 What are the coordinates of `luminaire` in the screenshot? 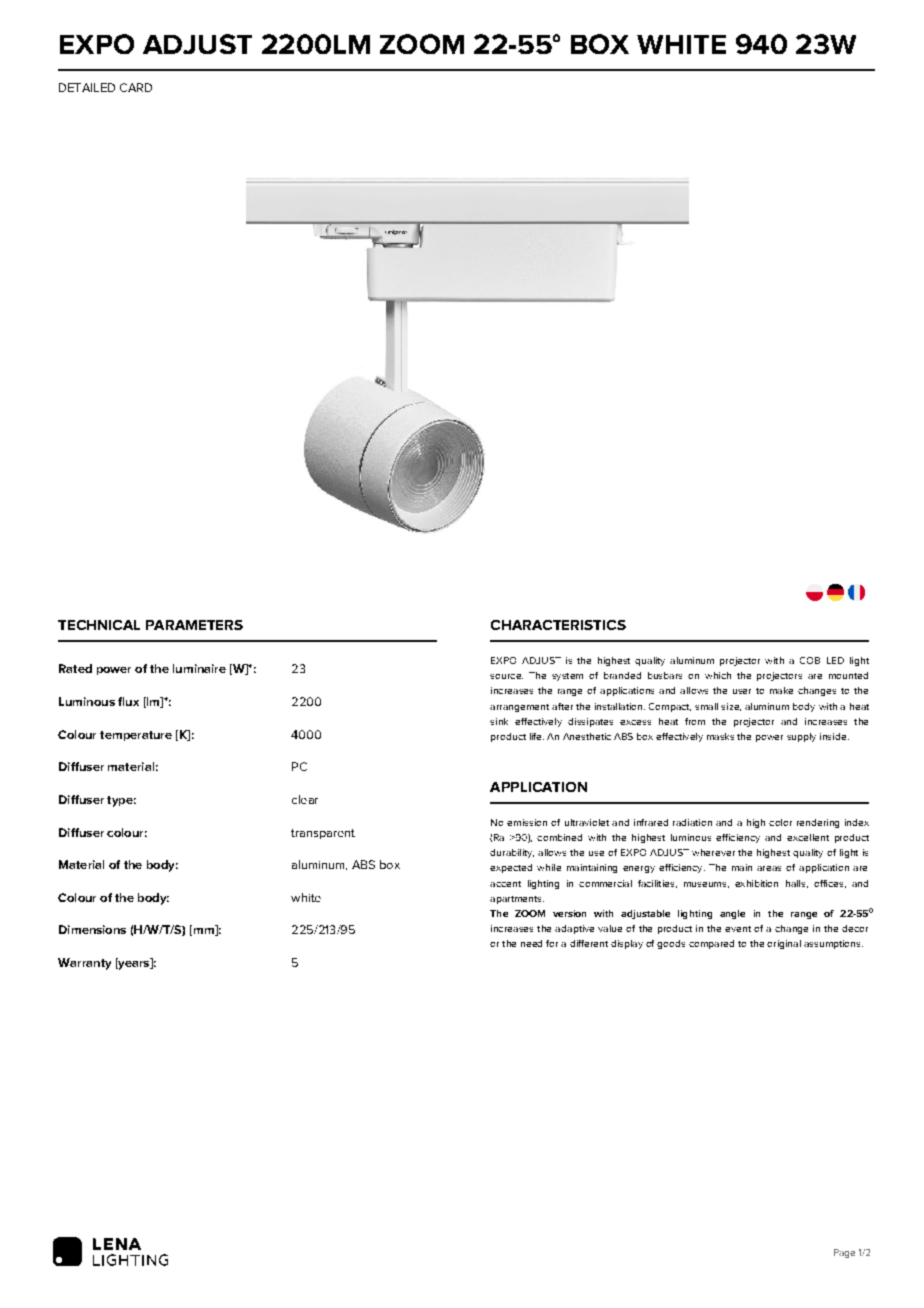 It's located at (199, 668).
